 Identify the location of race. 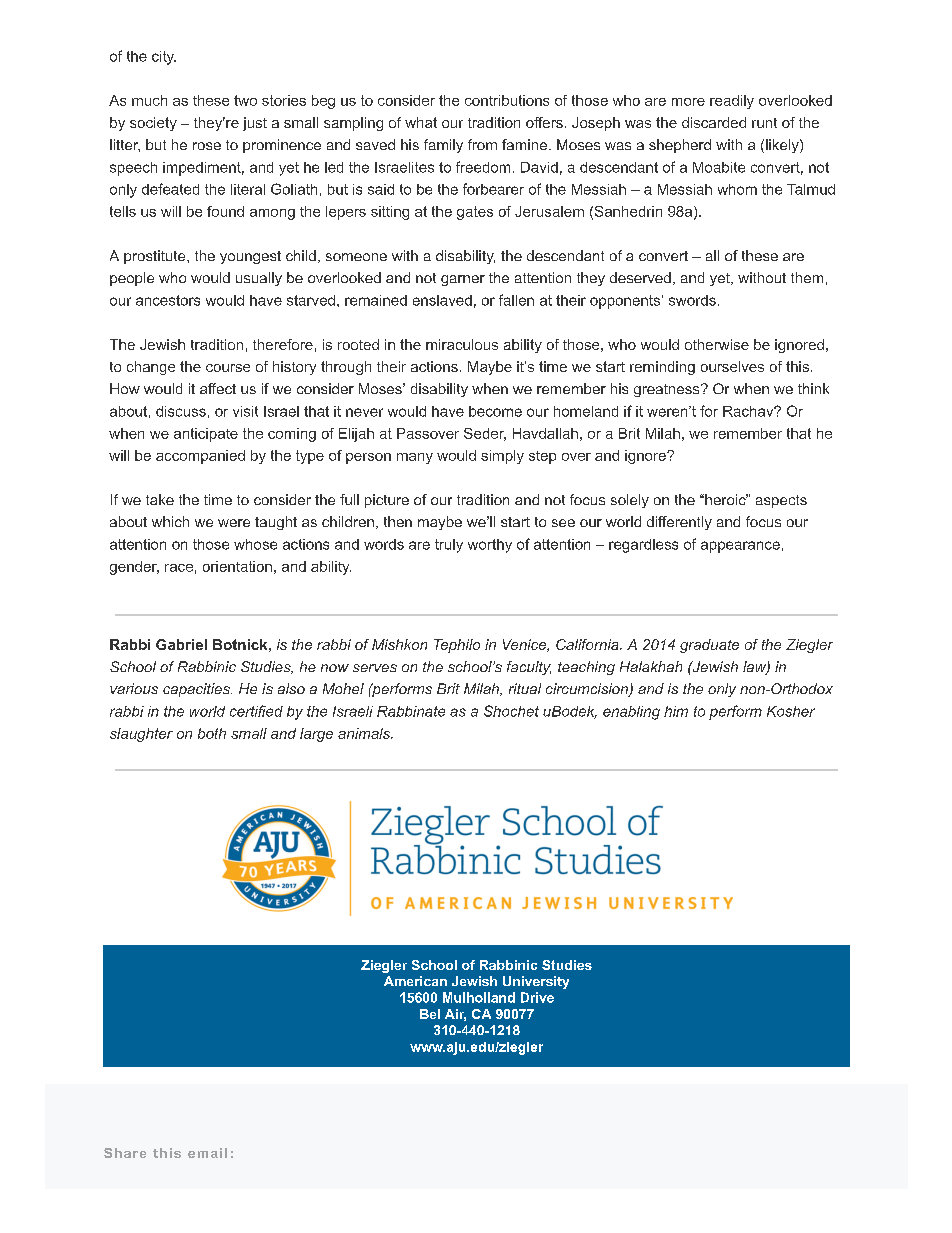
(179, 568).
